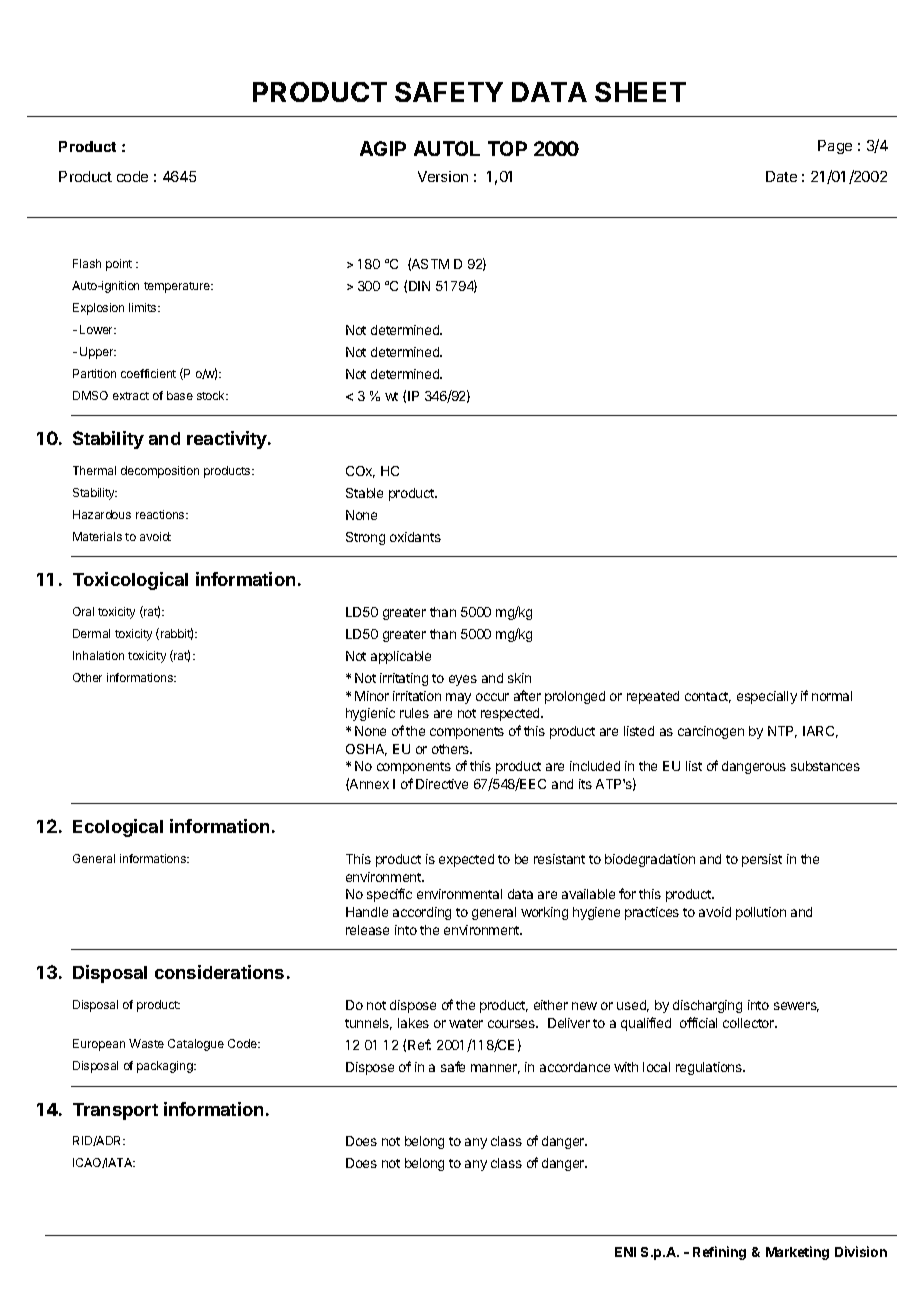  I want to click on point, so click(119, 265).
